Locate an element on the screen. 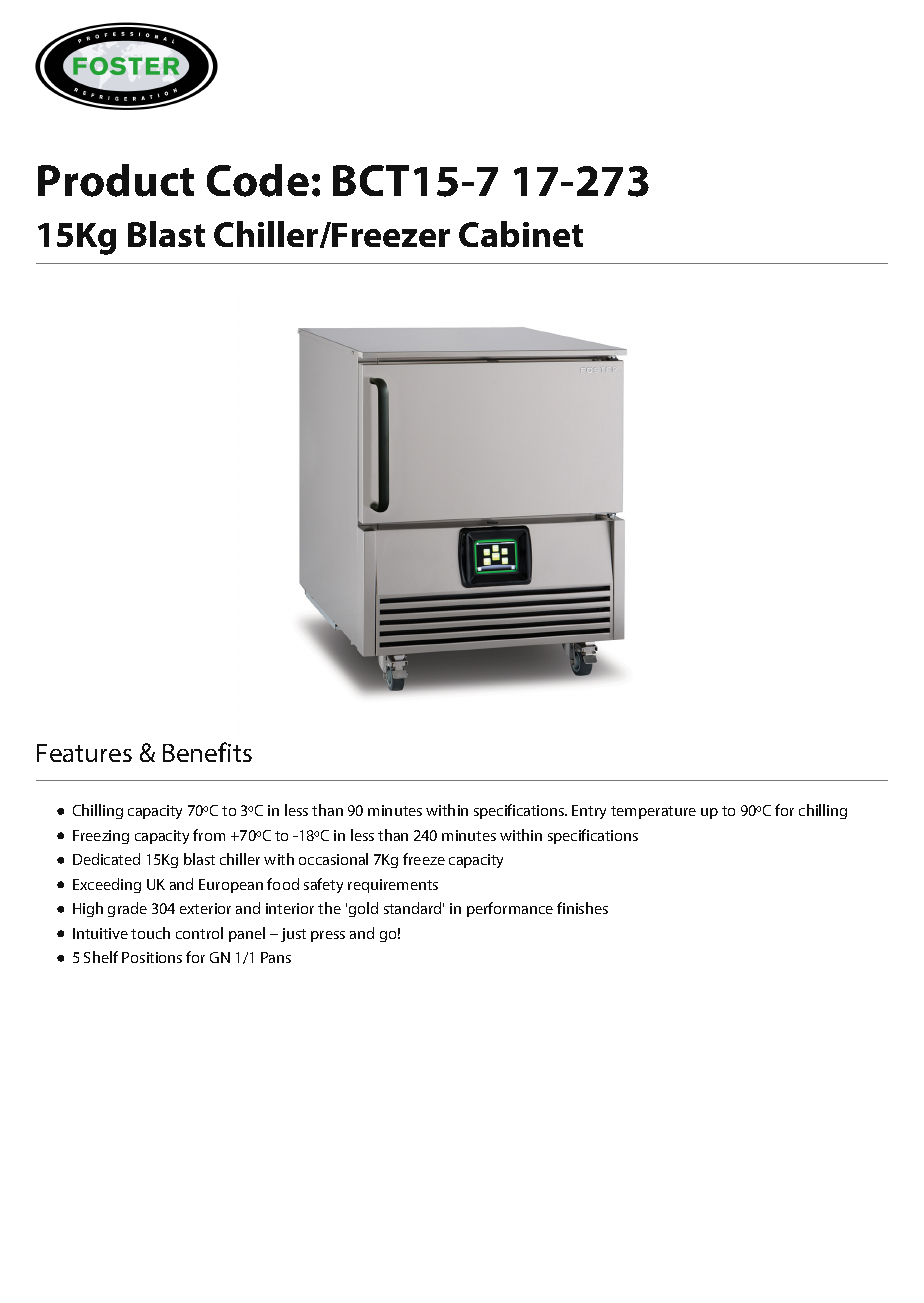 The image size is (924, 1303). Code is located at coordinates (258, 180).
